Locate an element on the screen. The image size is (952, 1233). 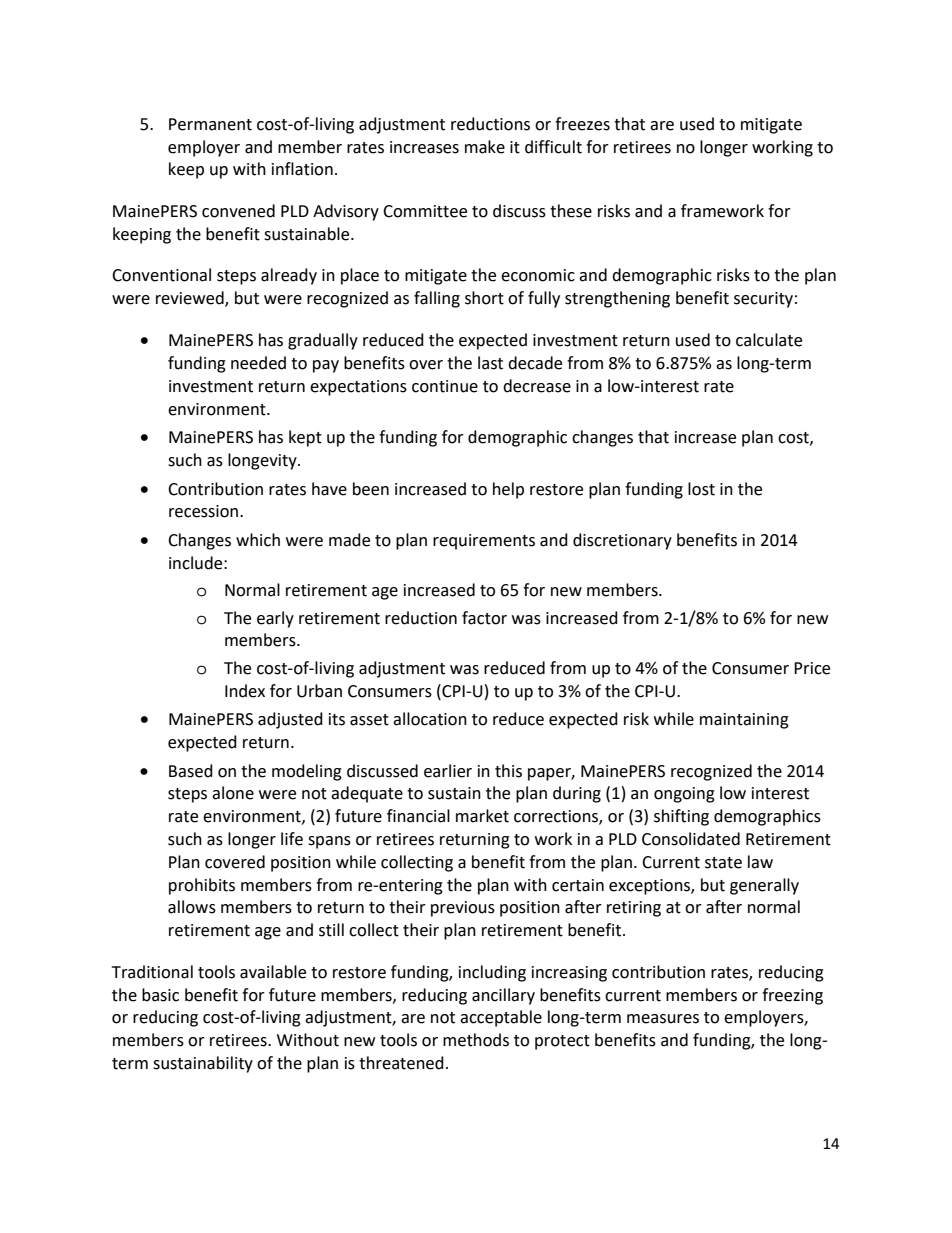
Price is located at coordinates (812, 668).
